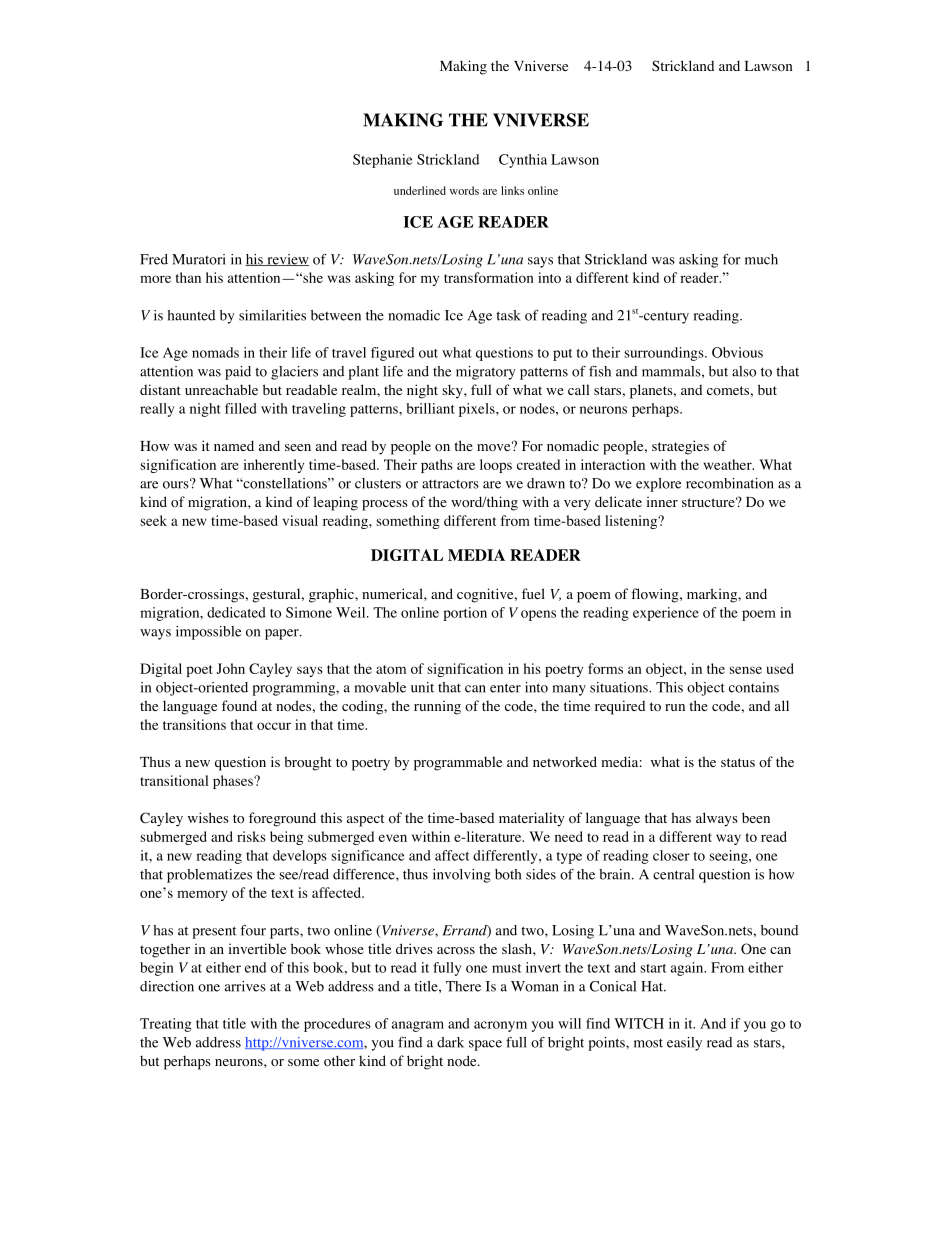 The image size is (952, 1233). Describe the element at coordinates (512, 190) in the screenshot. I see `links` at that location.
